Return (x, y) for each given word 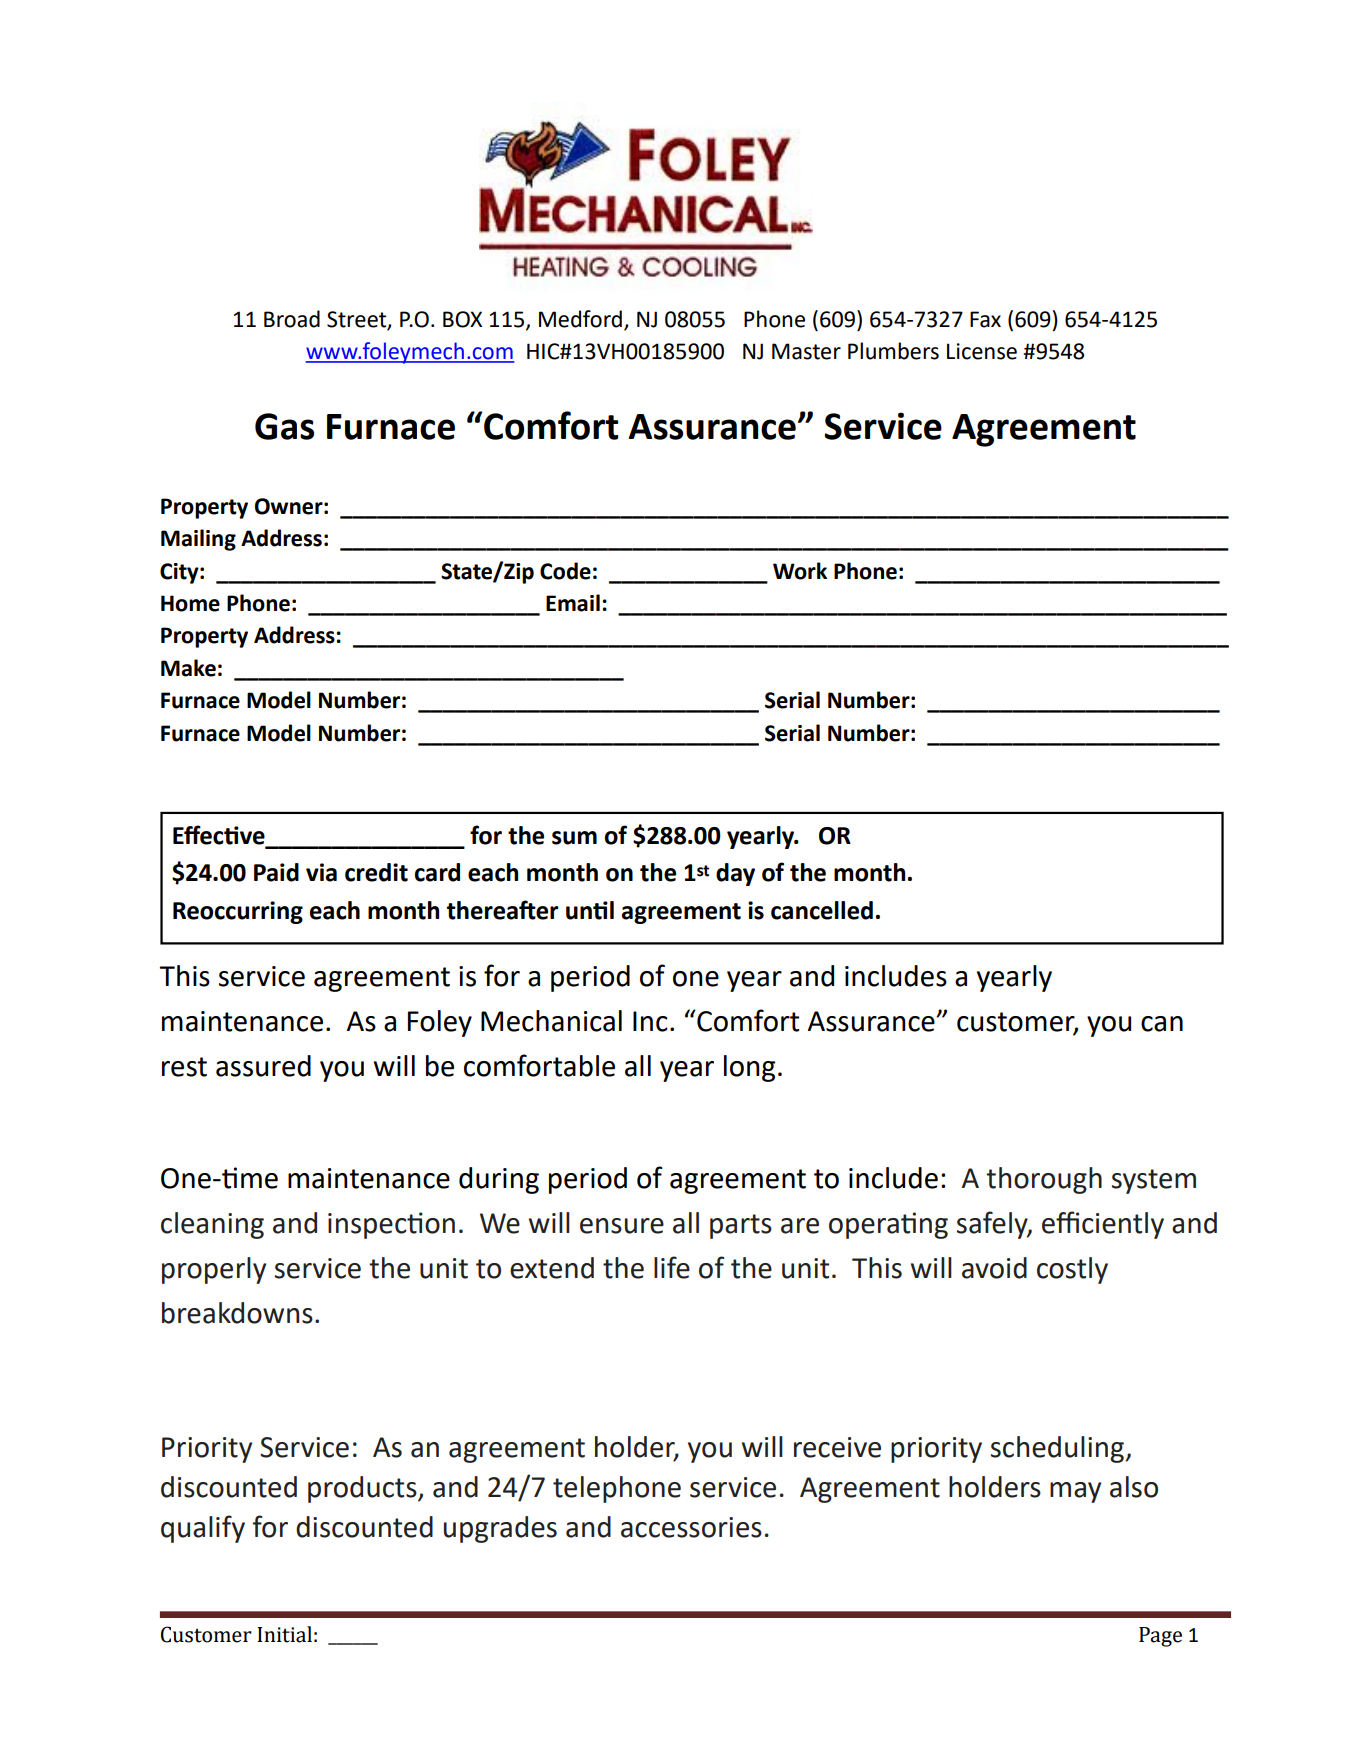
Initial (284, 1634)
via (321, 872)
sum (574, 838)
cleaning (212, 1225)
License (982, 351)
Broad (292, 319)
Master (806, 351)
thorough (1044, 1180)
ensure (622, 1226)
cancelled (822, 910)
